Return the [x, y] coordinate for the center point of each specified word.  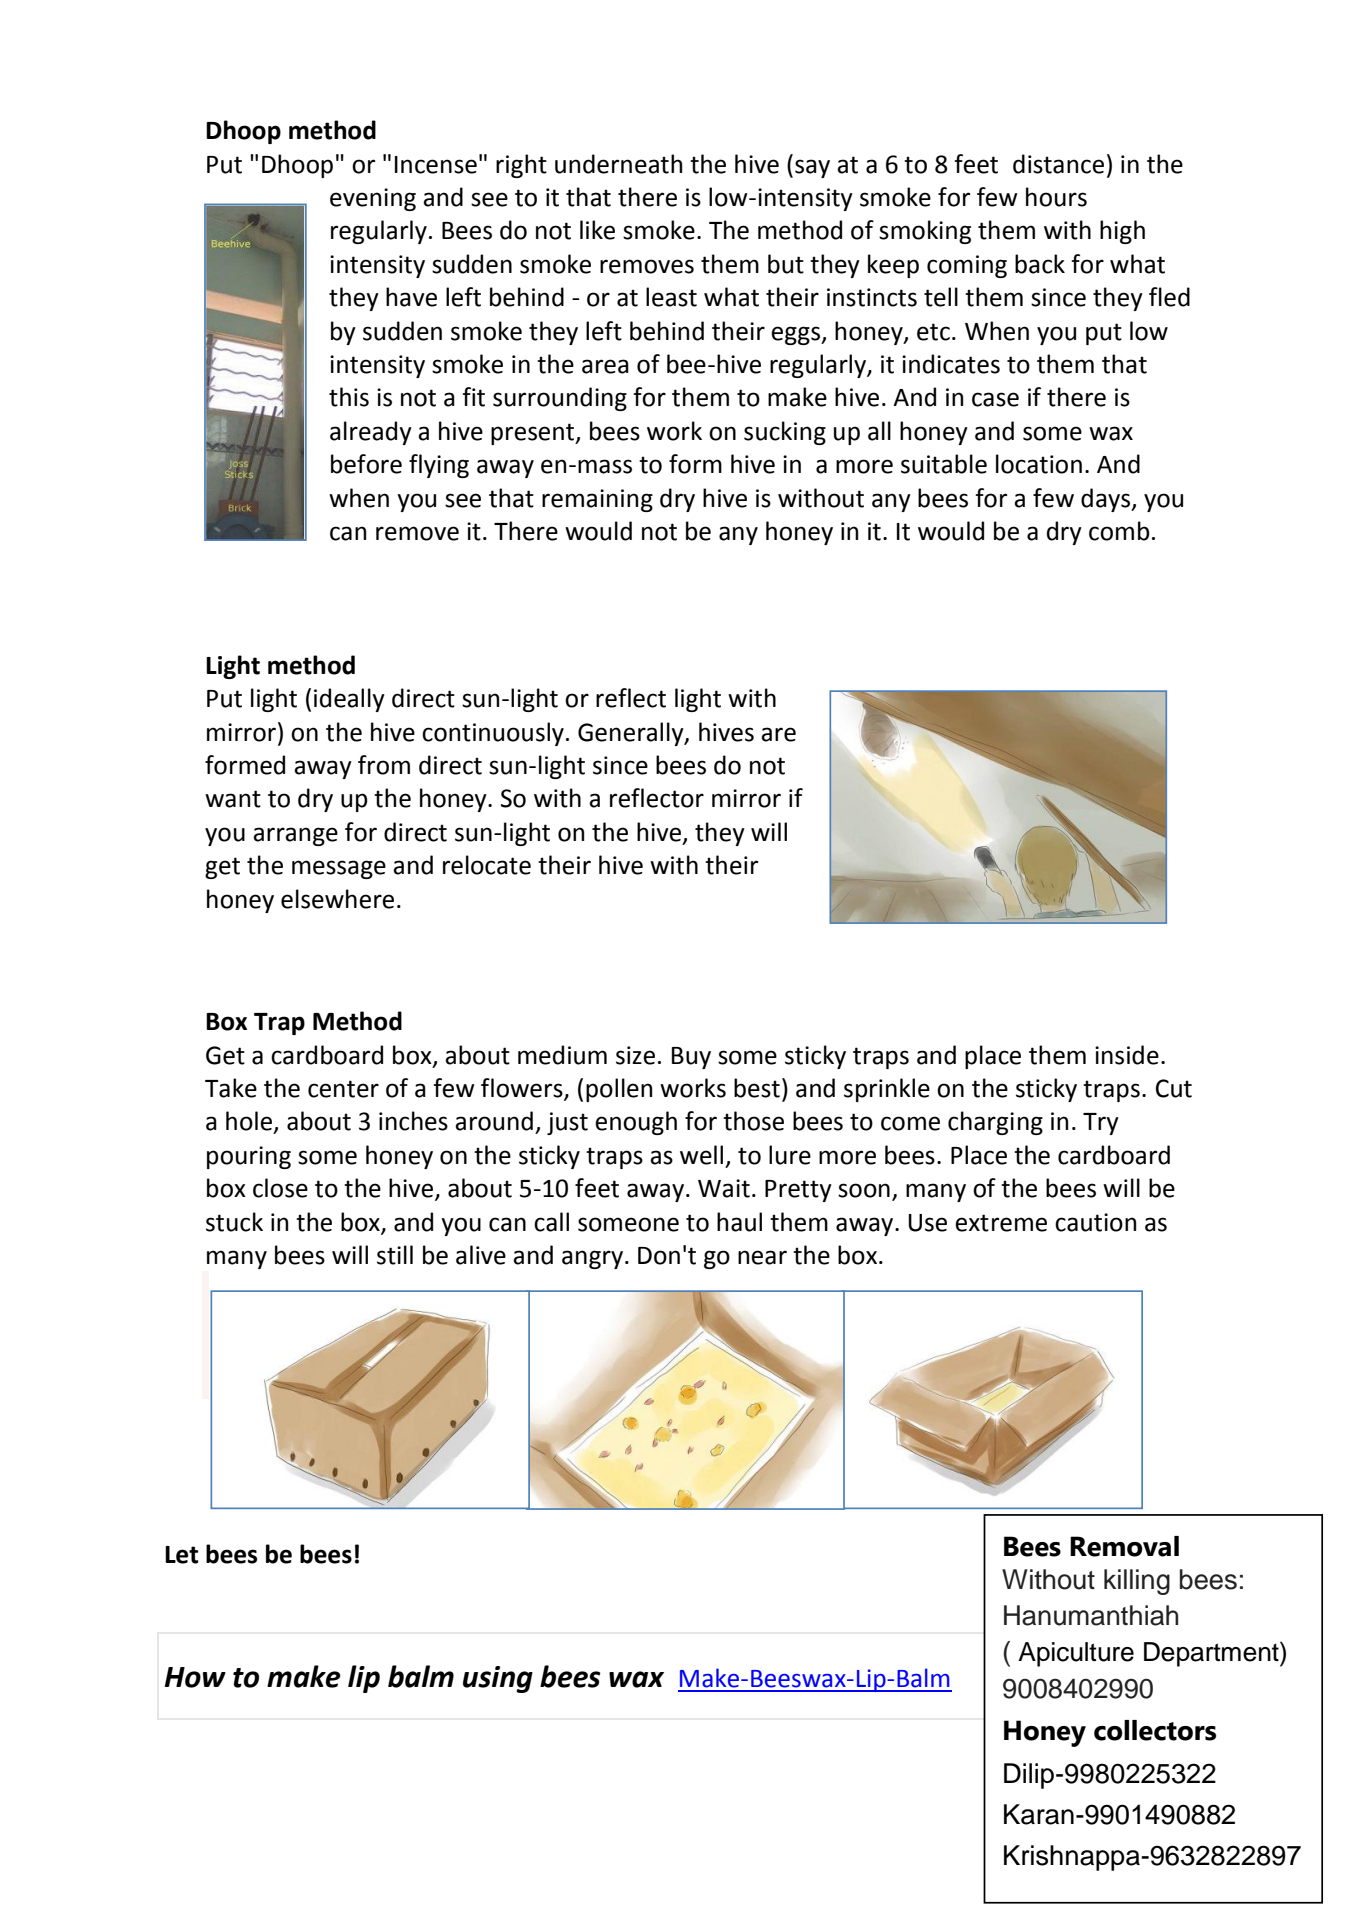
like [597, 230]
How [195, 1677]
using [498, 1679]
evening [373, 199]
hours [1056, 197]
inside [1127, 1055]
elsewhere [337, 899]
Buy [691, 1058]
